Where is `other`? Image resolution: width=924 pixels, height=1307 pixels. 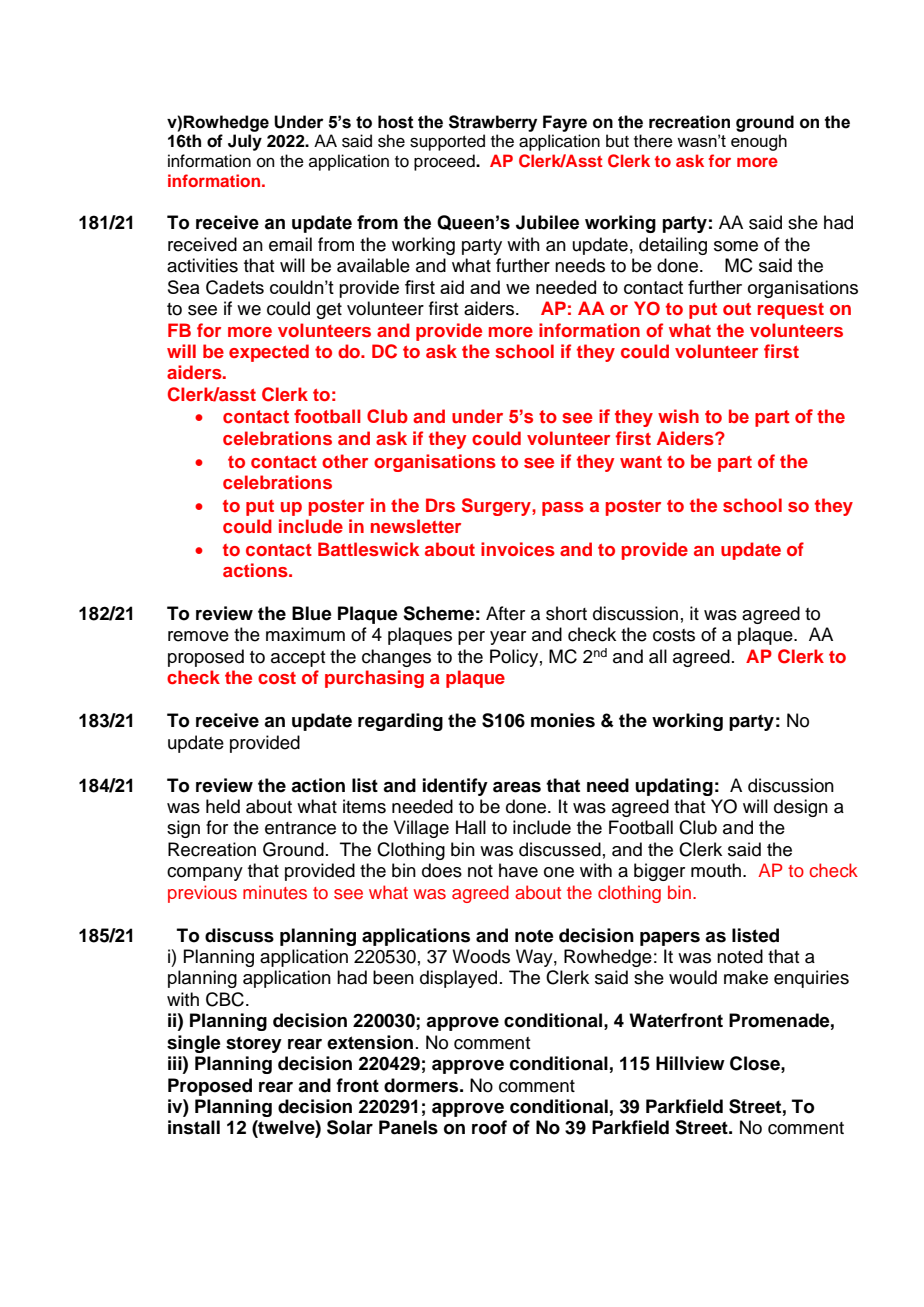
other is located at coordinates (345, 461).
